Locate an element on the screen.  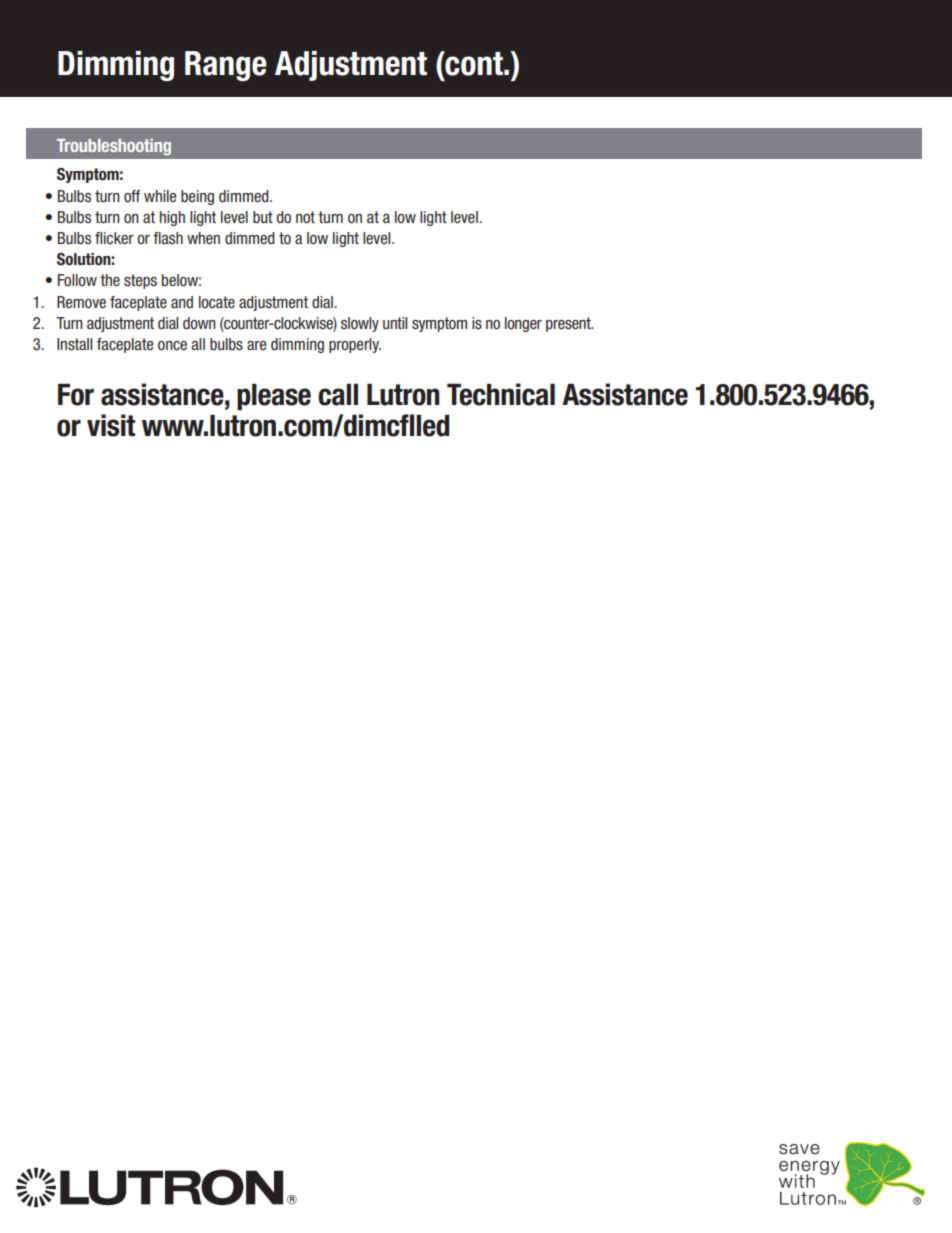
when is located at coordinates (203, 238).
